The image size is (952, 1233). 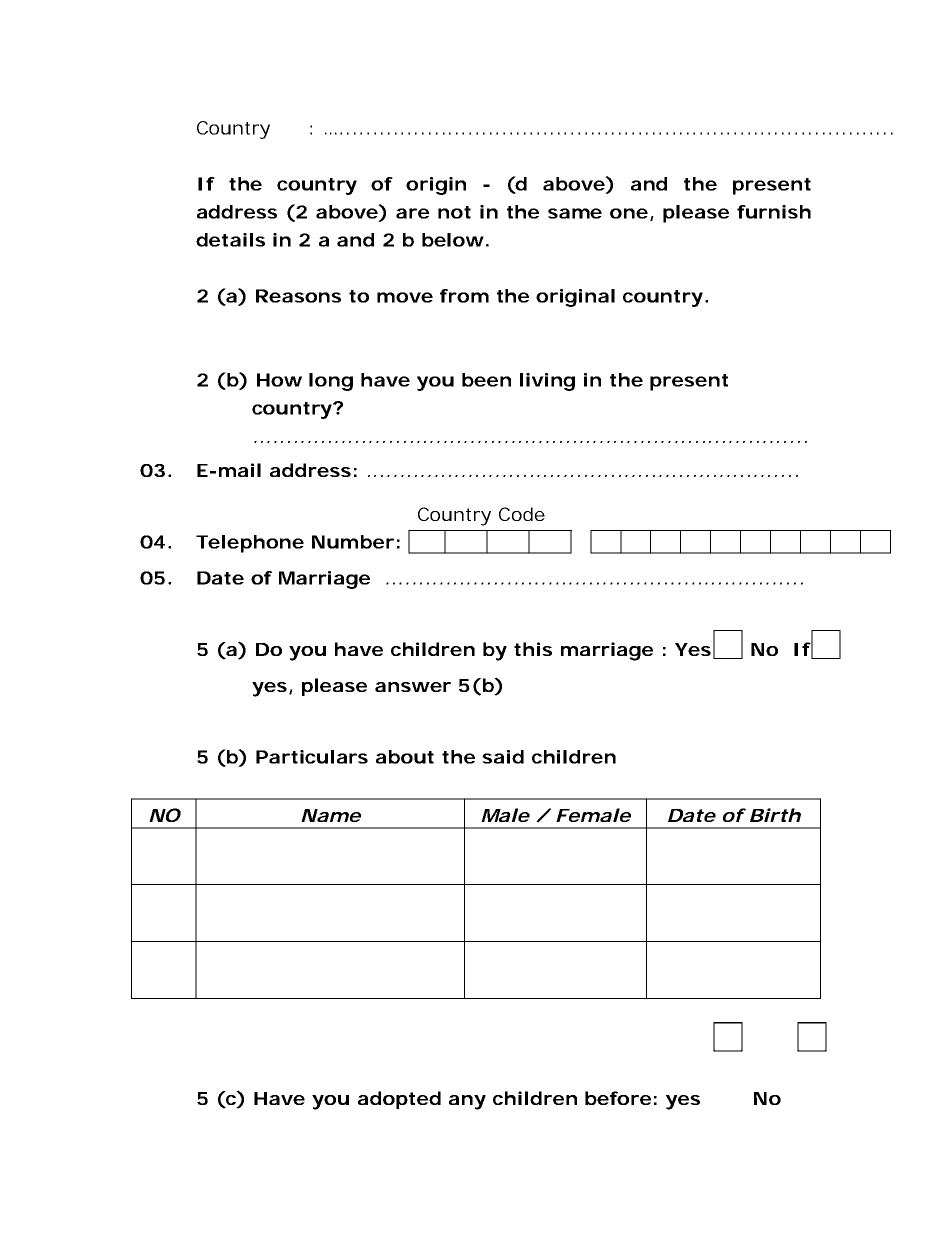 What do you see at coordinates (774, 212) in the screenshot?
I see `furnish` at bounding box center [774, 212].
